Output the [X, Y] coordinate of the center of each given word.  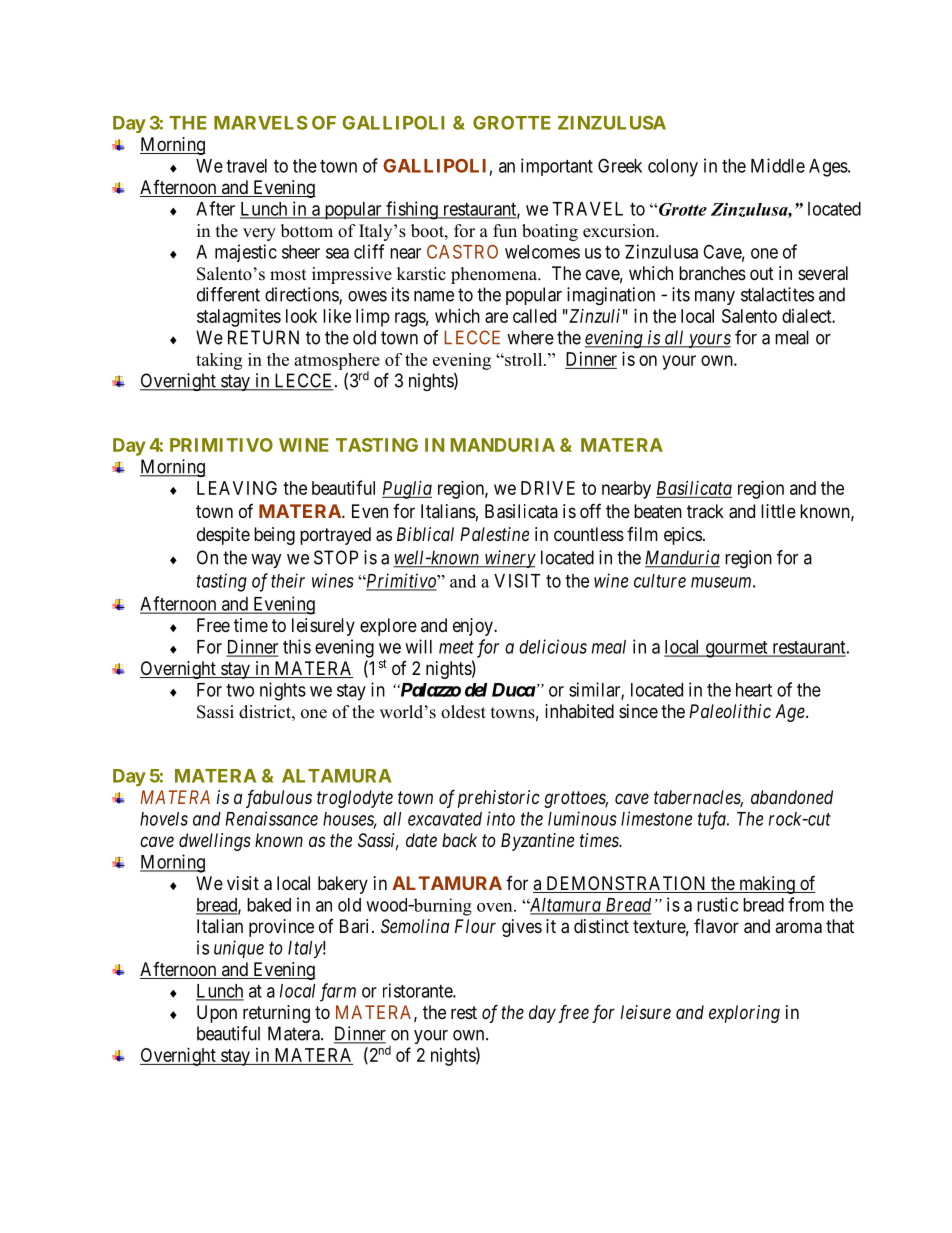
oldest [463, 712]
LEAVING [237, 488]
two [240, 690]
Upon [217, 1014]
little [778, 511]
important [557, 167]
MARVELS [261, 123]
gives [522, 928]
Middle [778, 165]
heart [754, 690]
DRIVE [548, 488]
